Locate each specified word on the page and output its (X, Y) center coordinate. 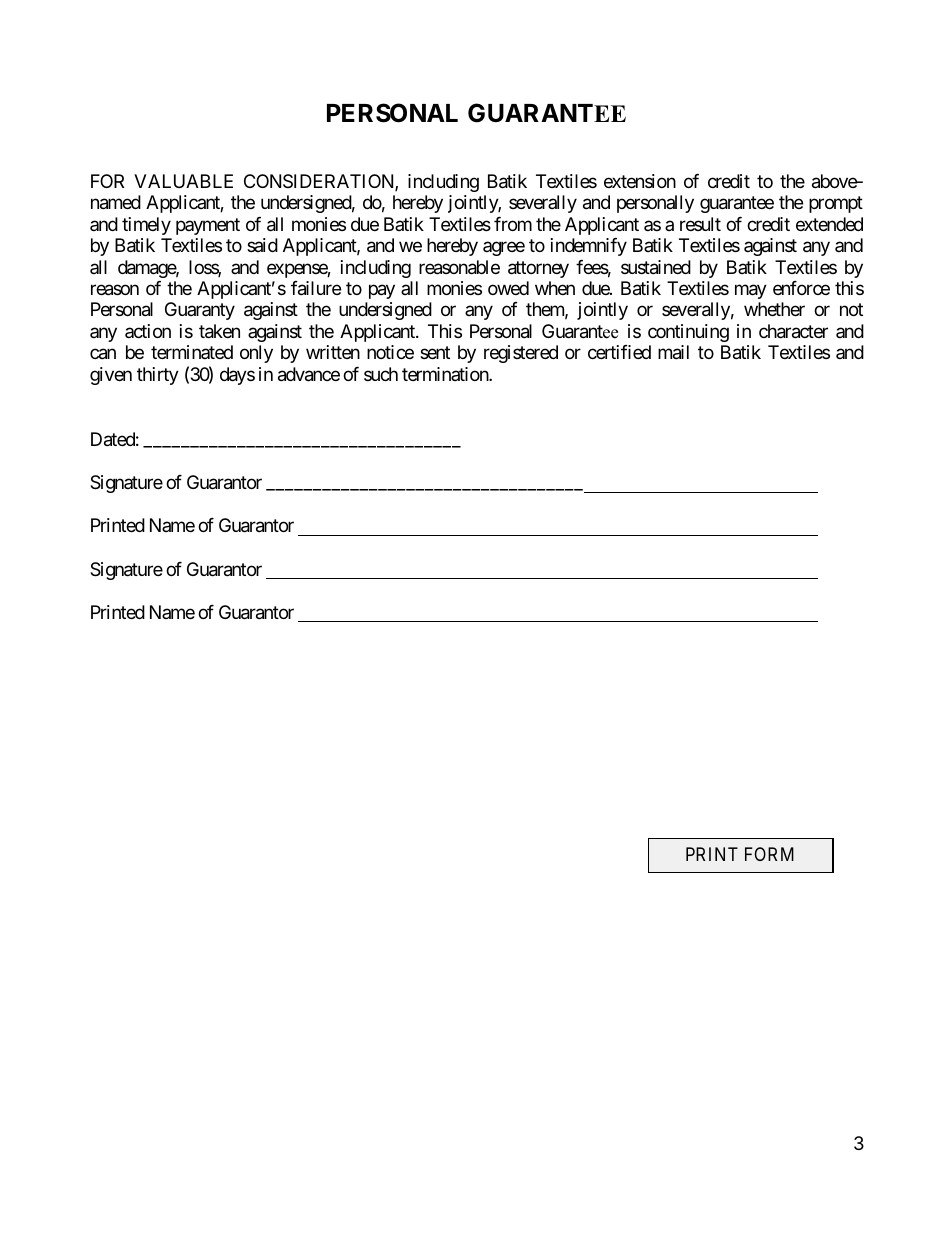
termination (446, 374)
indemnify (589, 247)
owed (508, 288)
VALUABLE (183, 181)
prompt (836, 204)
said (262, 245)
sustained (656, 267)
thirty (158, 376)
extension (640, 181)
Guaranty (200, 311)
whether (774, 309)
